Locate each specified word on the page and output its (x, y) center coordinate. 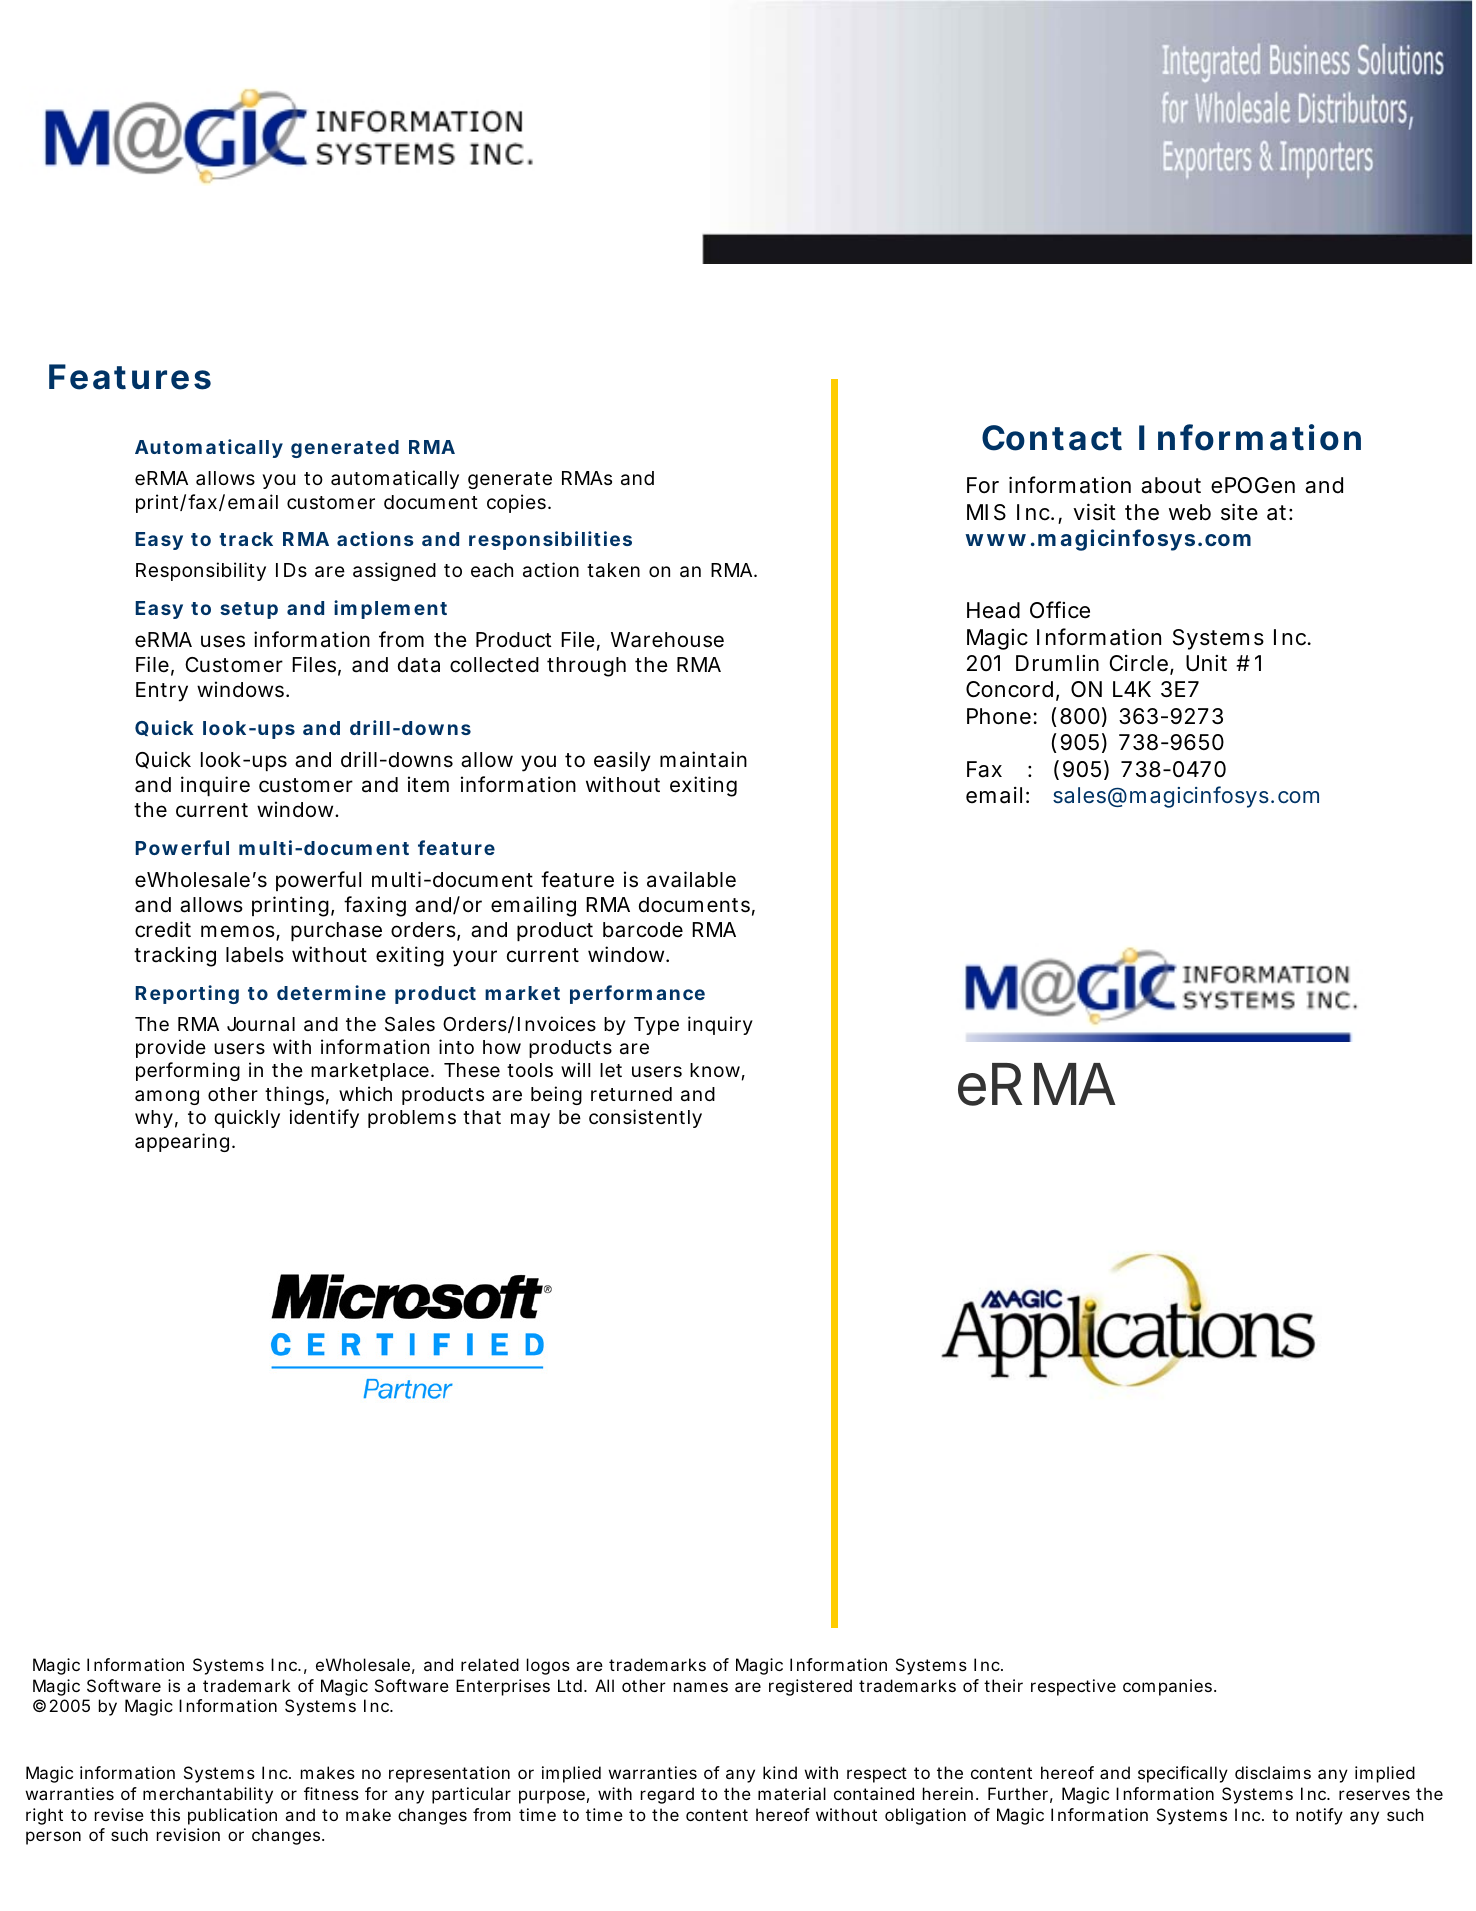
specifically (1183, 1774)
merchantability (208, 1795)
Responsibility (201, 571)
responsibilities (550, 540)
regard (667, 1795)
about (1171, 485)
